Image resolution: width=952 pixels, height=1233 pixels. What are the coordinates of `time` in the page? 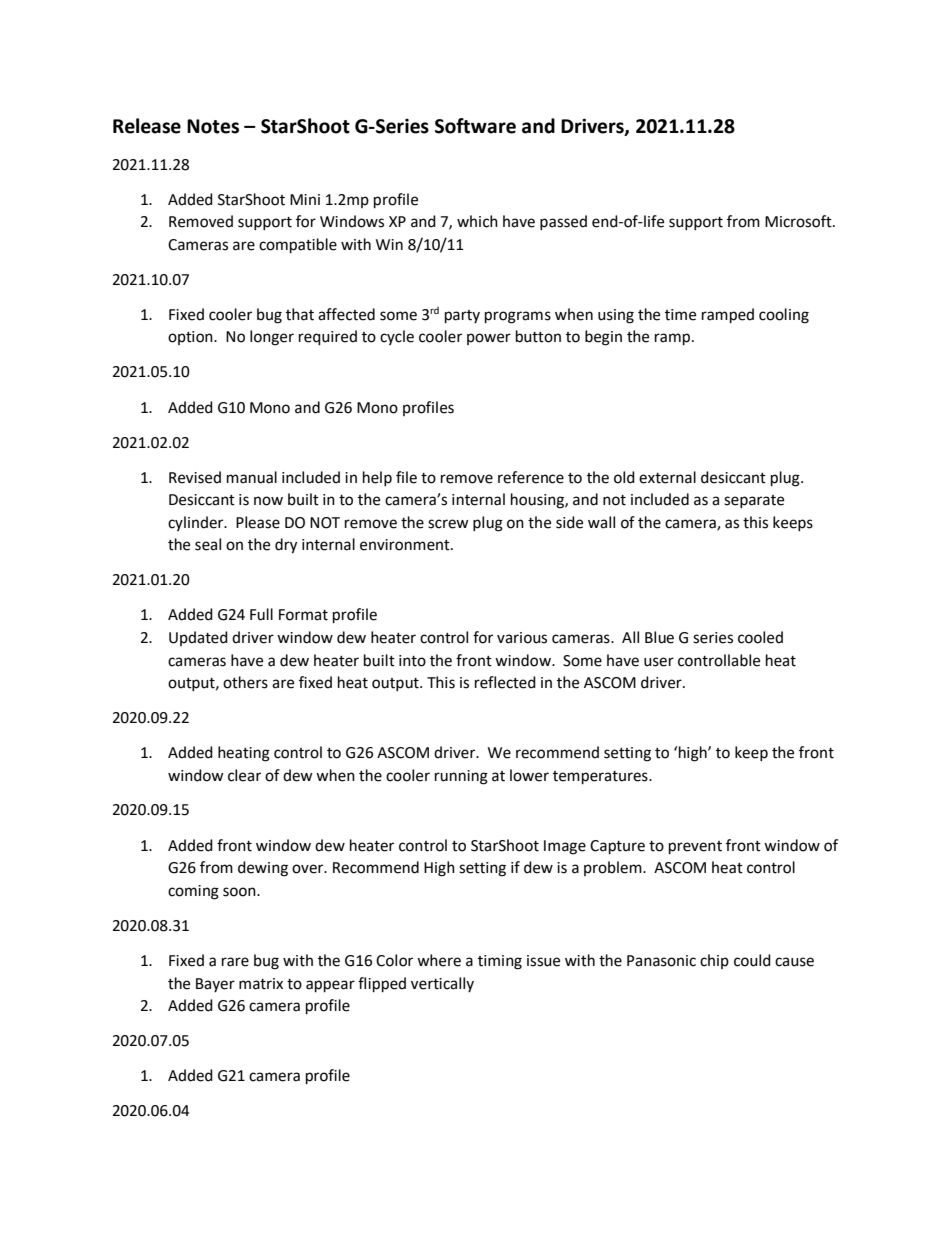 It's located at (680, 315).
